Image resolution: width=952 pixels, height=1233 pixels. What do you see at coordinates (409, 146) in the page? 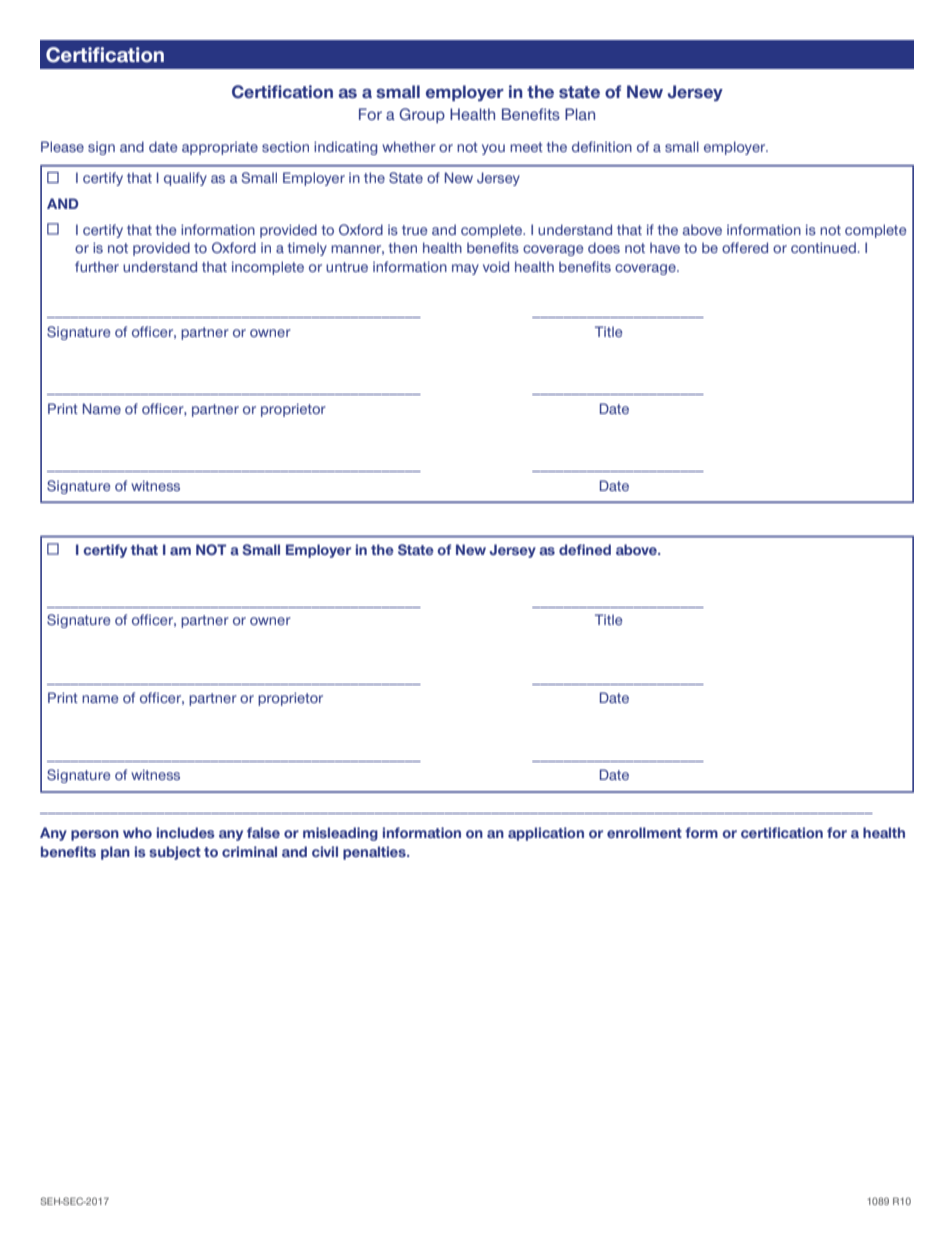
I see `whether` at bounding box center [409, 146].
